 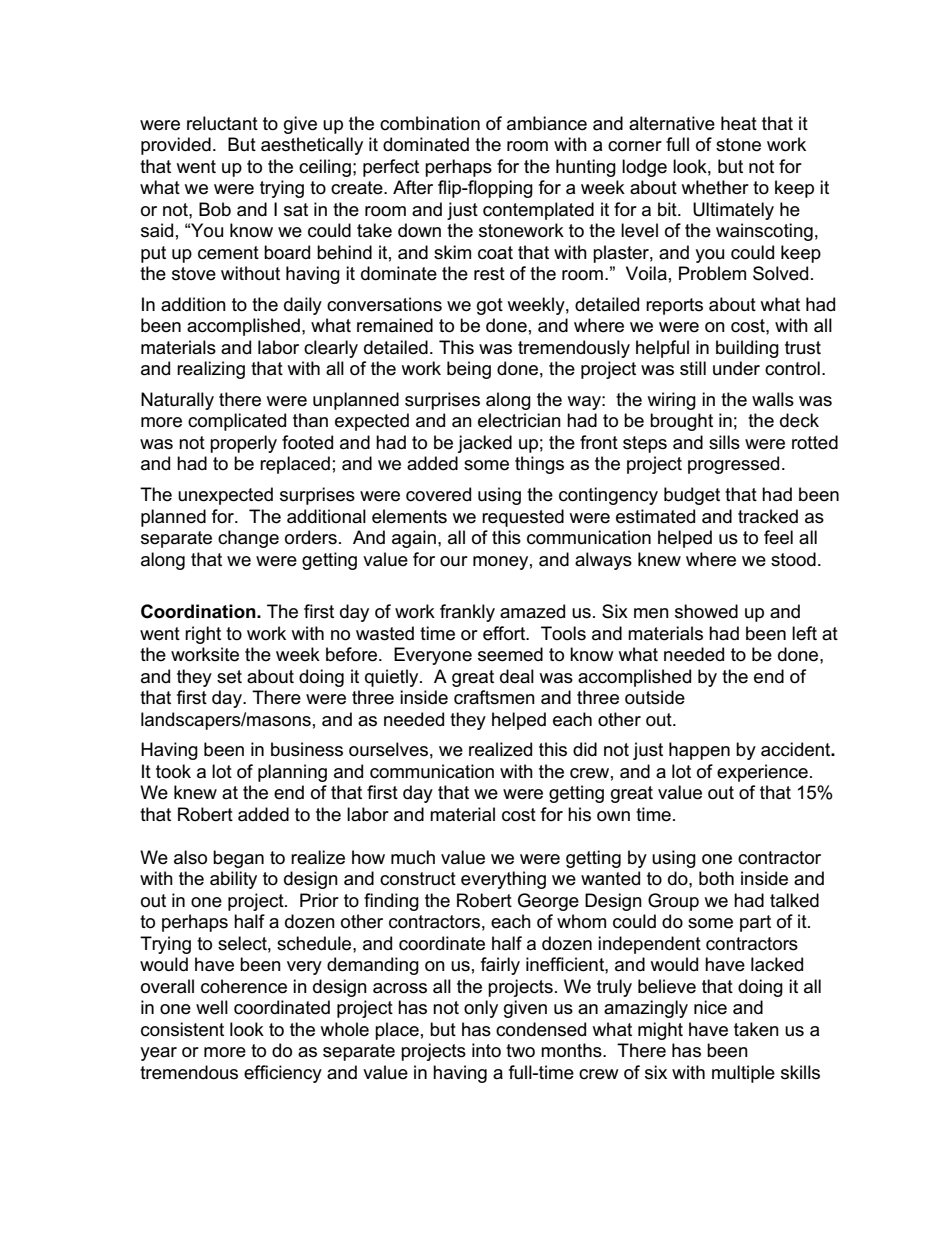 What do you see at coordinates (182, 1029) in the document?
I see `consistent` at bounding box center [182, 1029].
